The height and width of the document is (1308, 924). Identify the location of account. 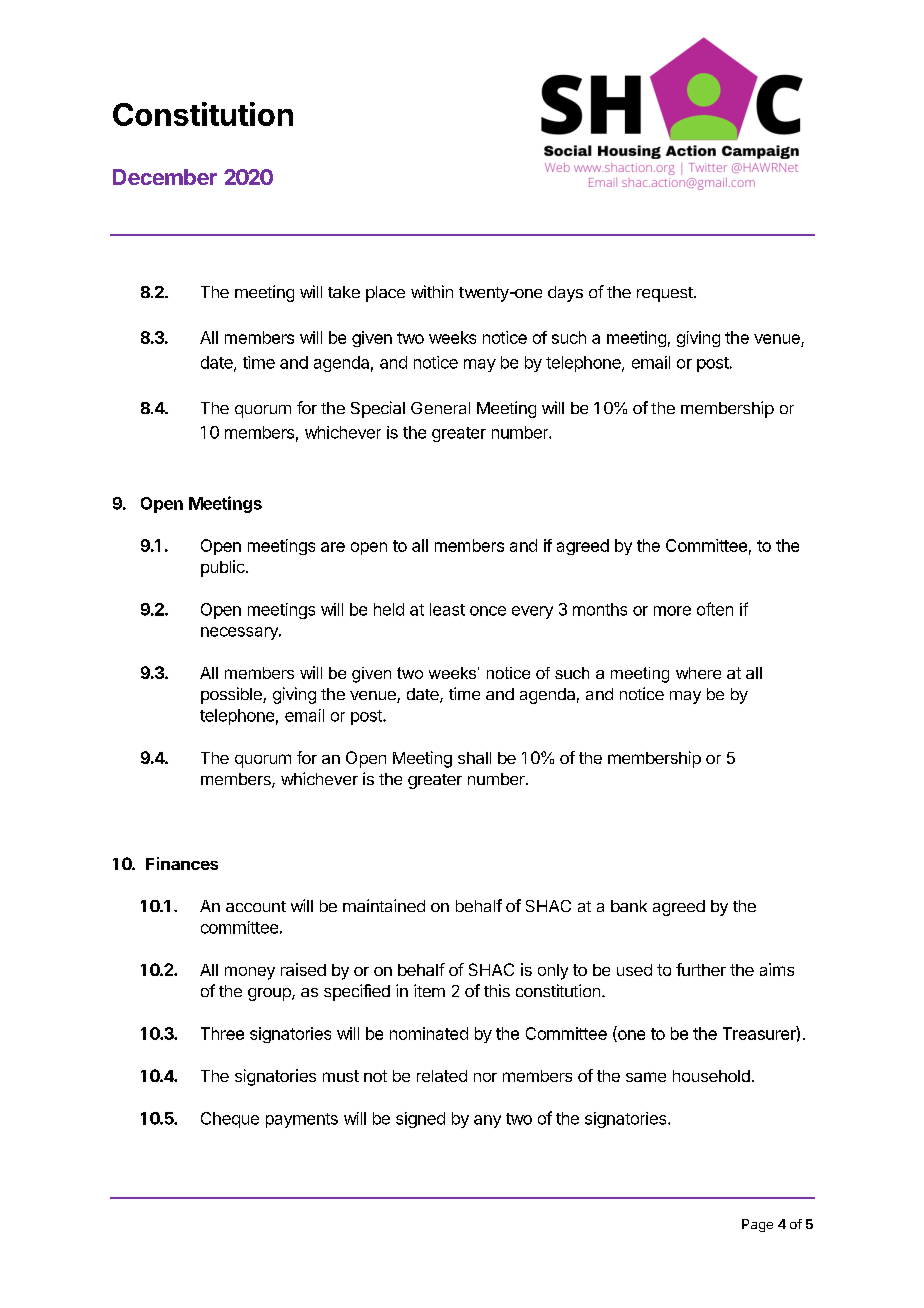
(256, 906).
